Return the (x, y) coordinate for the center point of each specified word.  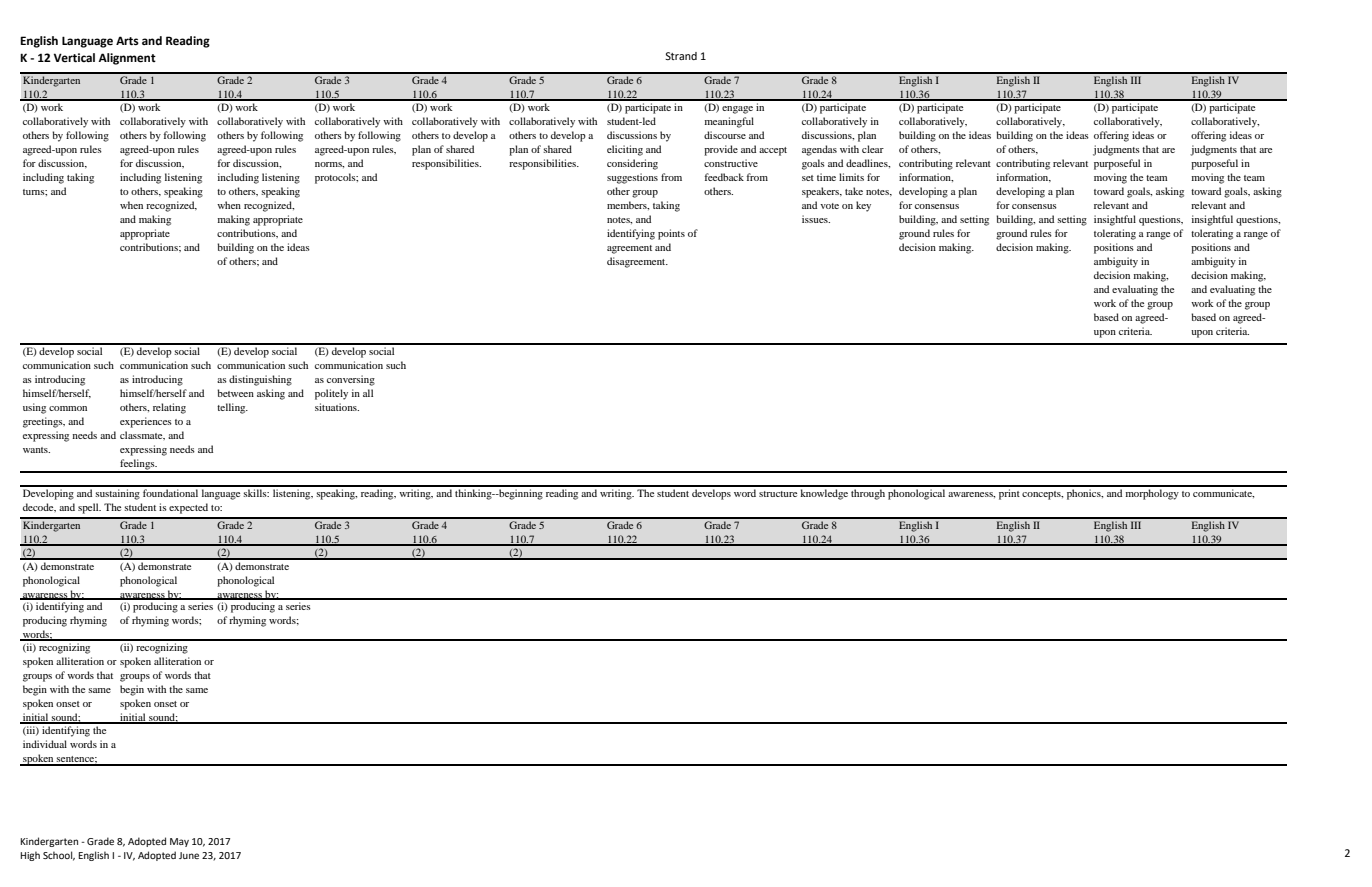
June (189, 855)
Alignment (127, 59)
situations (337, 407)
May (179, 842)
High (30, 856)
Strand (681, 56)
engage (737, 110)
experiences (146, 422)
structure (778, 494)
